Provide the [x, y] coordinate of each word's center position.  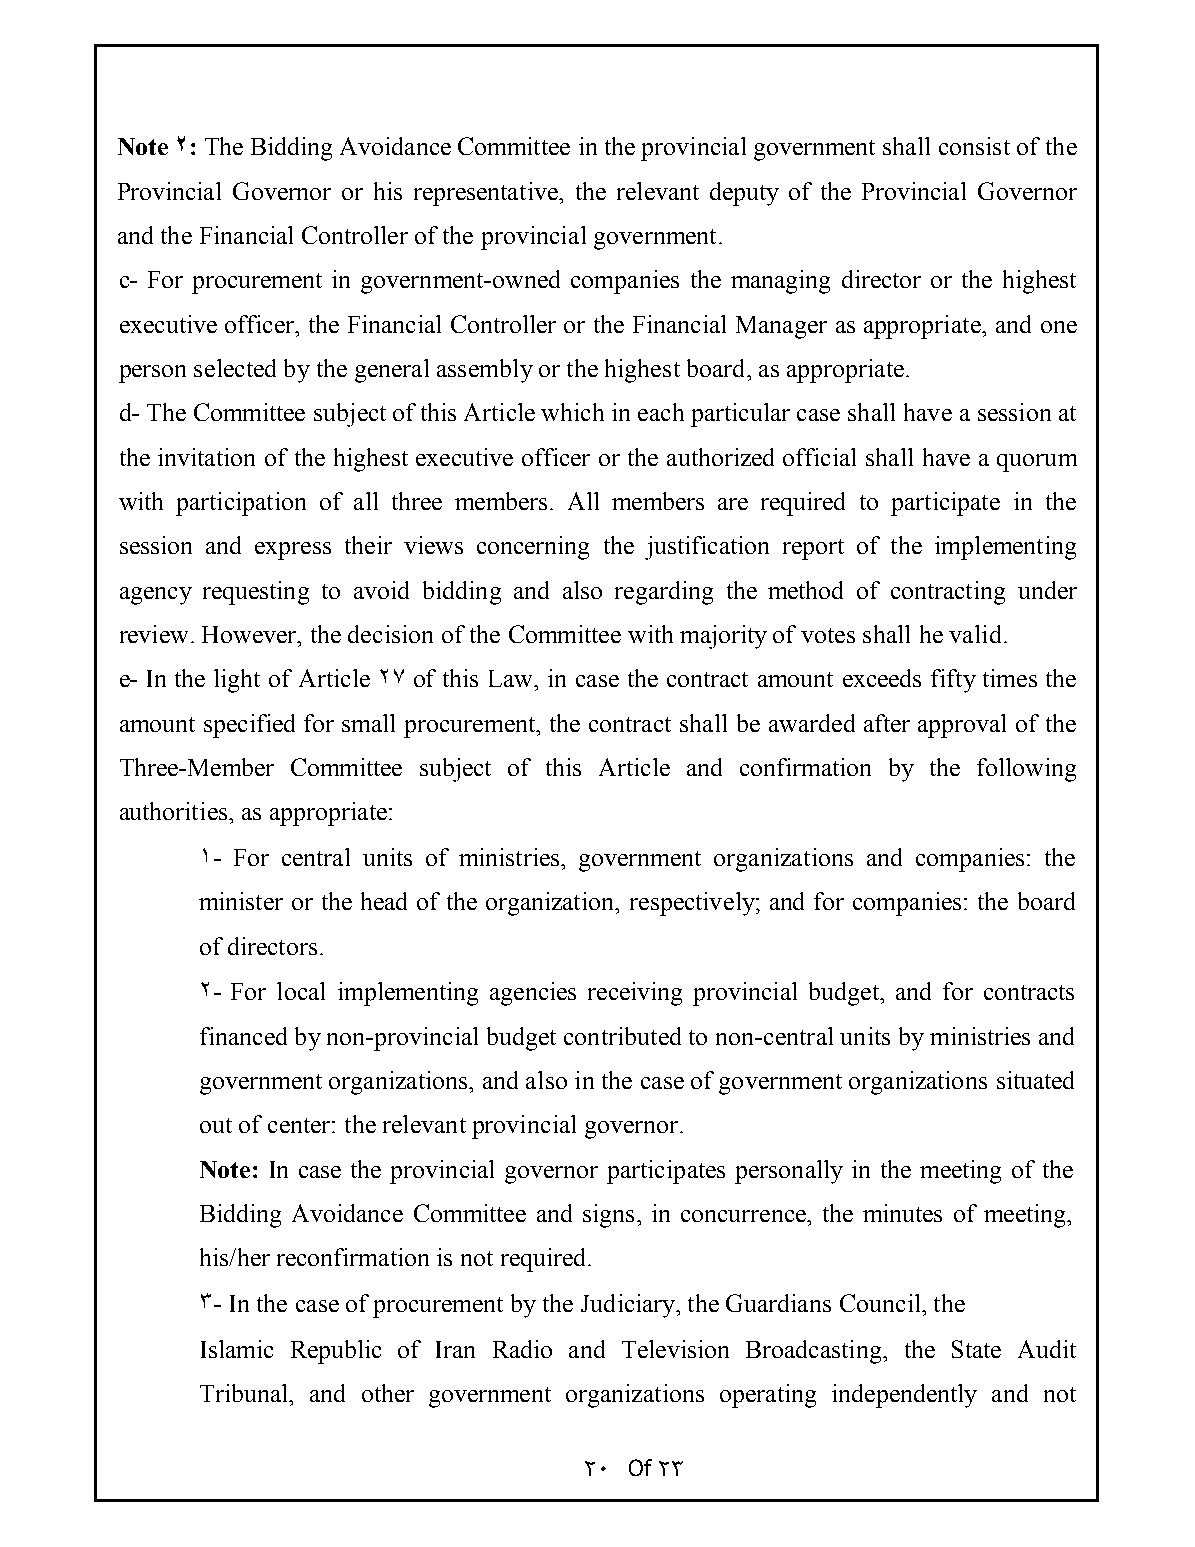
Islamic [237, 1349]
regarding [664, 593]
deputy [744, 194]
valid [975, 634]
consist [974, 146]
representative [487, 194]
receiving [635, 994]
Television [675, 1349]
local [301, 991]
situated [1035, 1080]
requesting [256, 593]
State [976, 1349]
